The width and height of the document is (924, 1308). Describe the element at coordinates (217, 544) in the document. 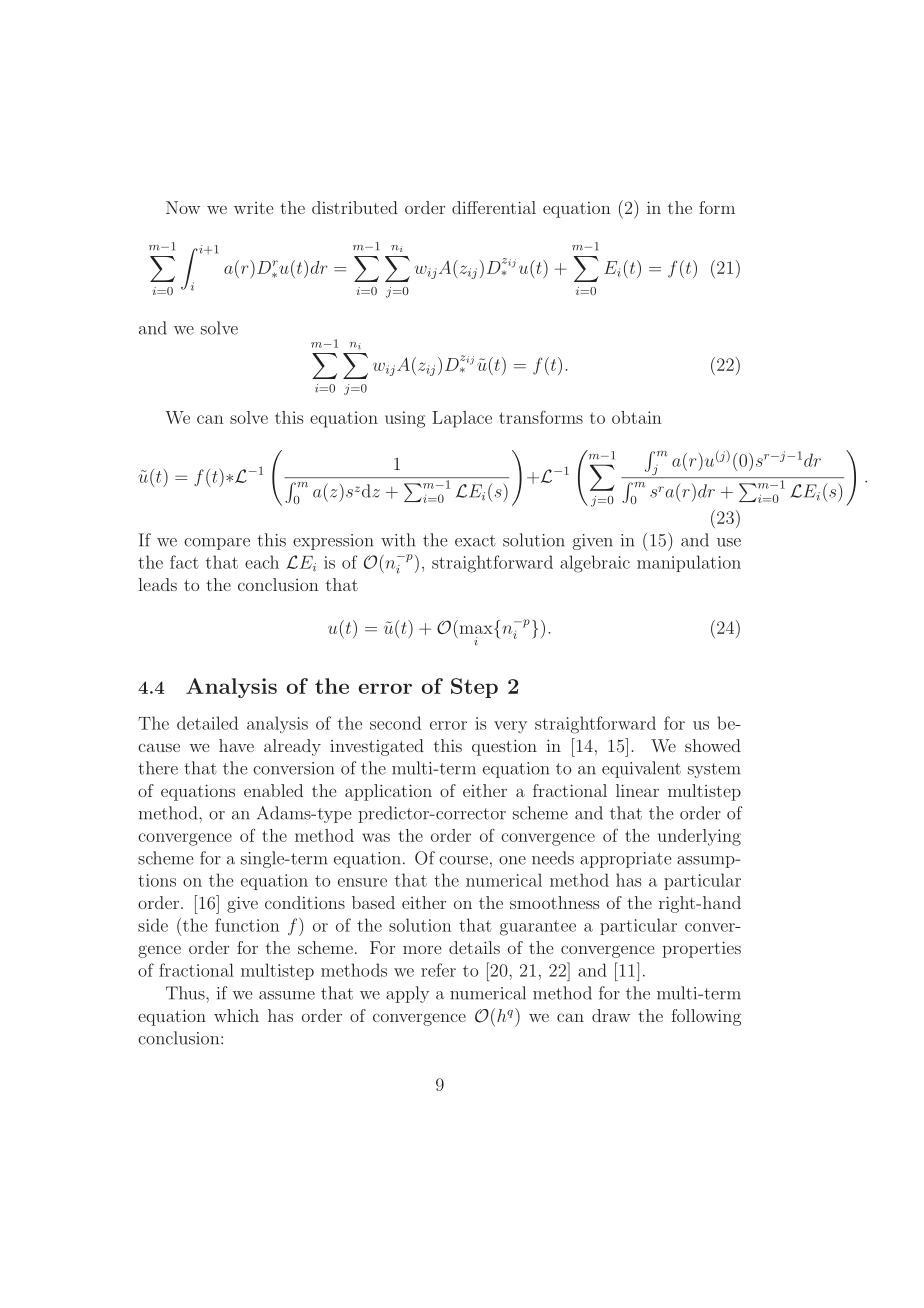

I see `compare` at that location.
